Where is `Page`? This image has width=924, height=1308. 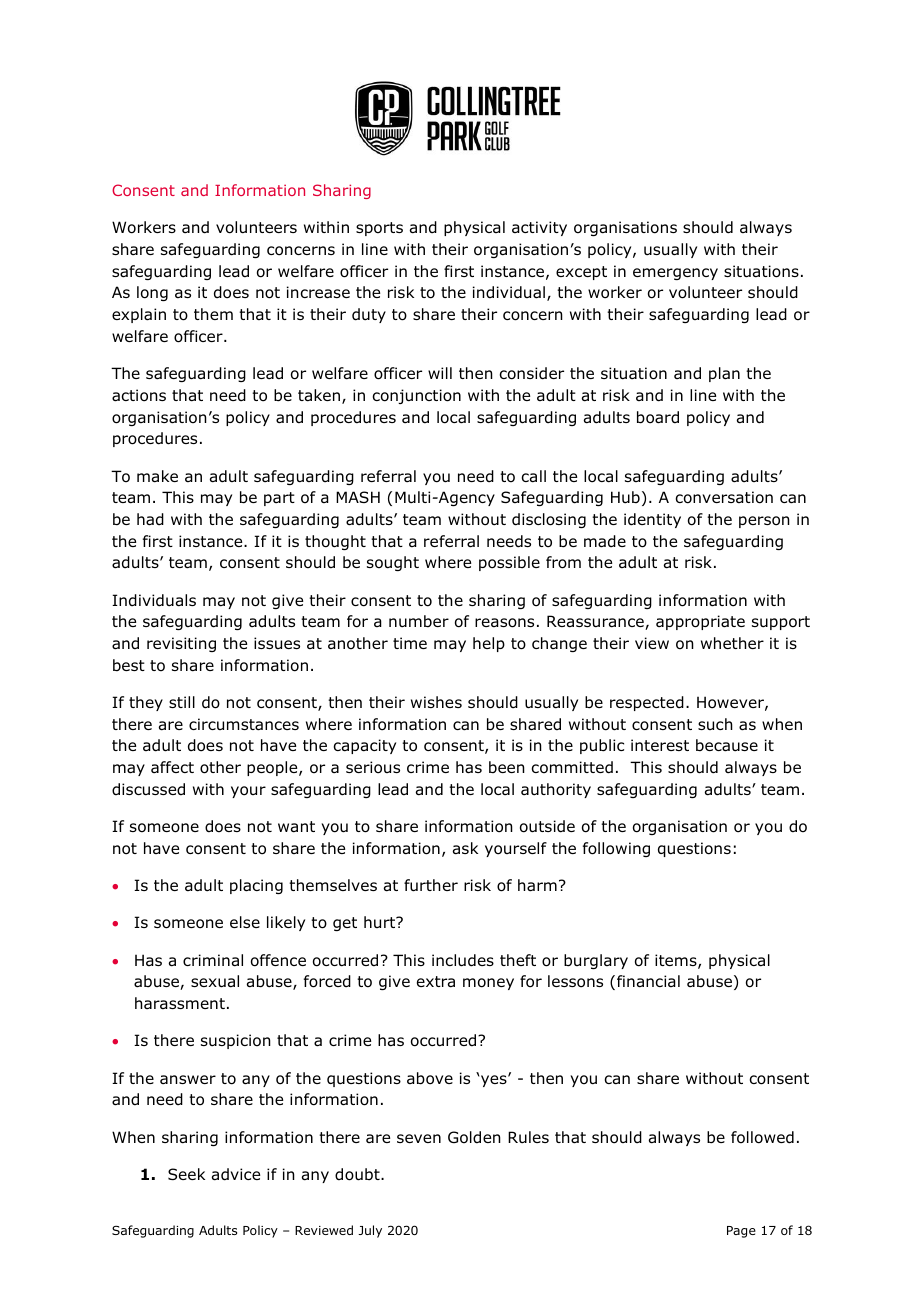
Page is located at coordinates (741, 1232).
